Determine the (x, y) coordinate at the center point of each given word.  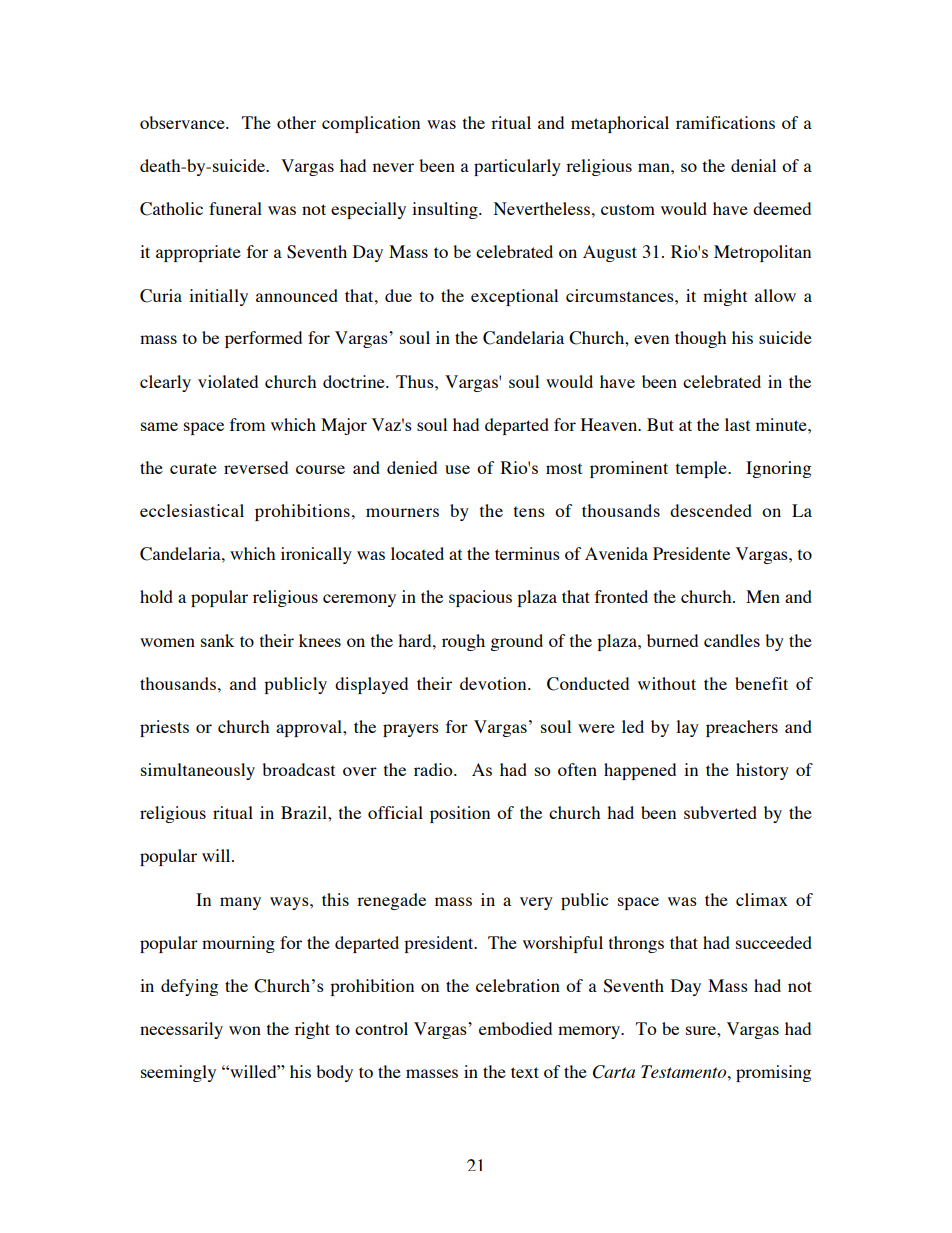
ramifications (725, 122)
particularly (517, 167)
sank (217, 640)
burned (672, 640)
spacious (480, 598)
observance (183, 122)
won (245, 1030)
